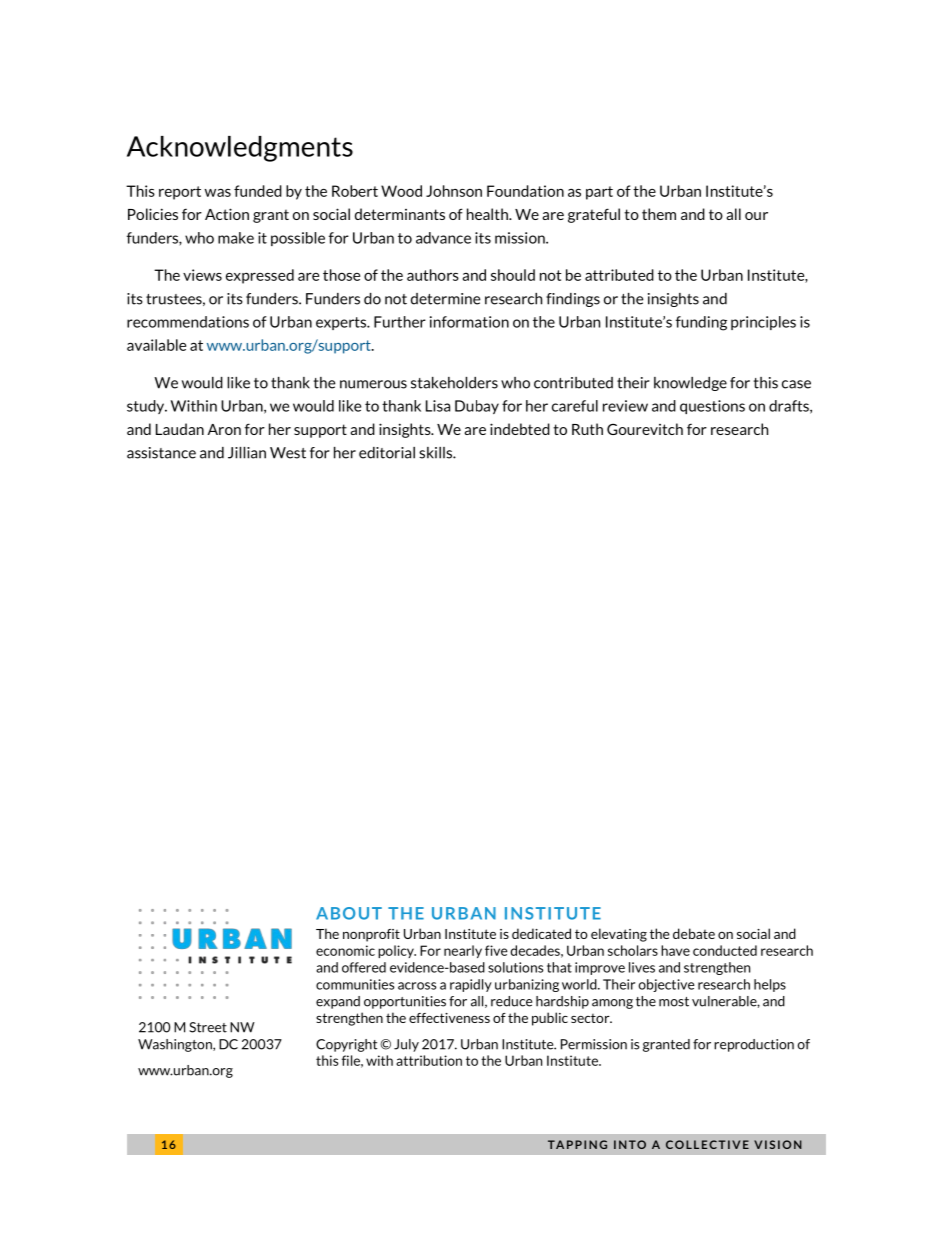 The width and height of the document is (952, 1233). What do you see at coordinates (176, 1045) in the document?
I see `Washington` at bounding box center [176, 1045].
